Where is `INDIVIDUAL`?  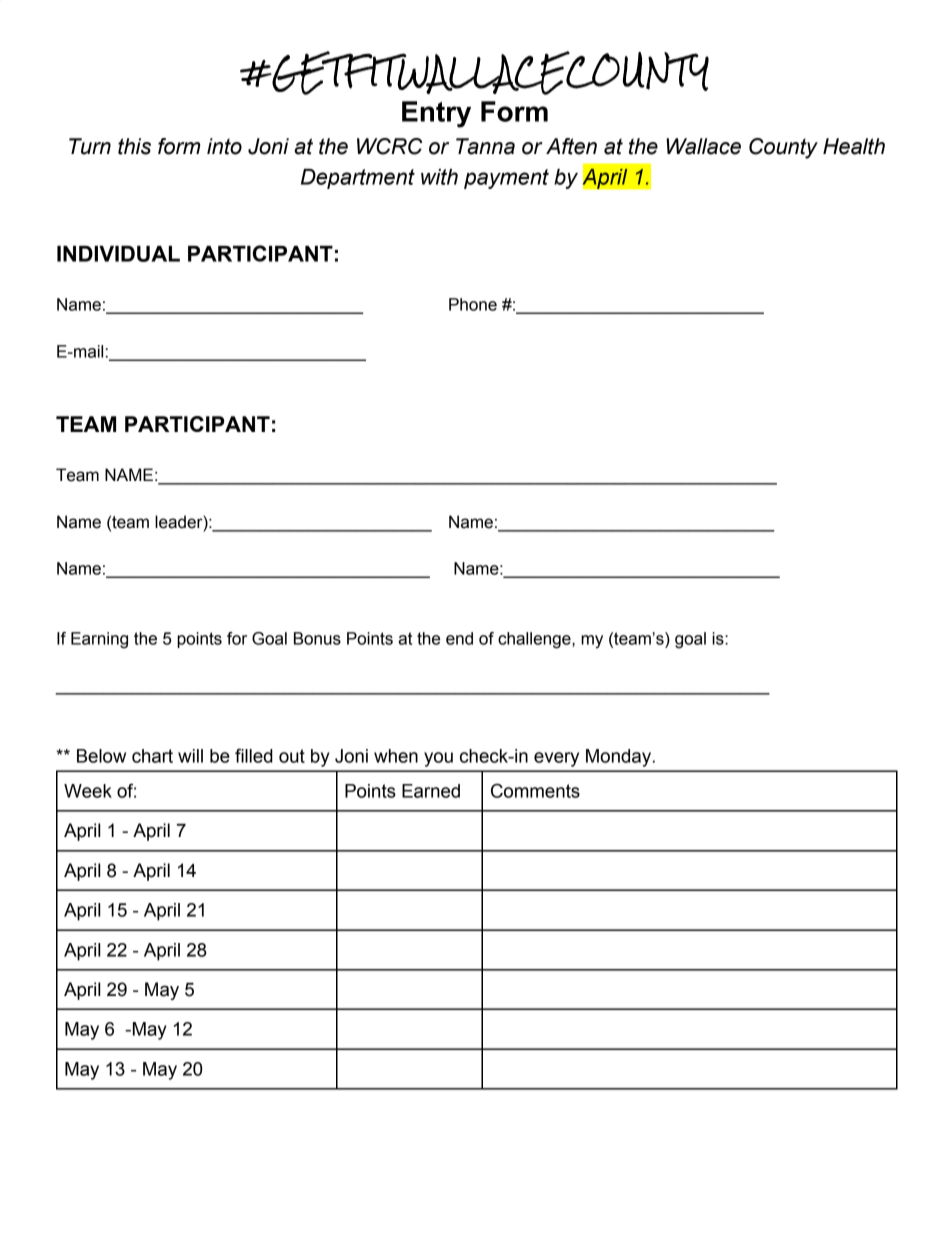 INDIVIDUAL is located at coordinates (118, 254).
